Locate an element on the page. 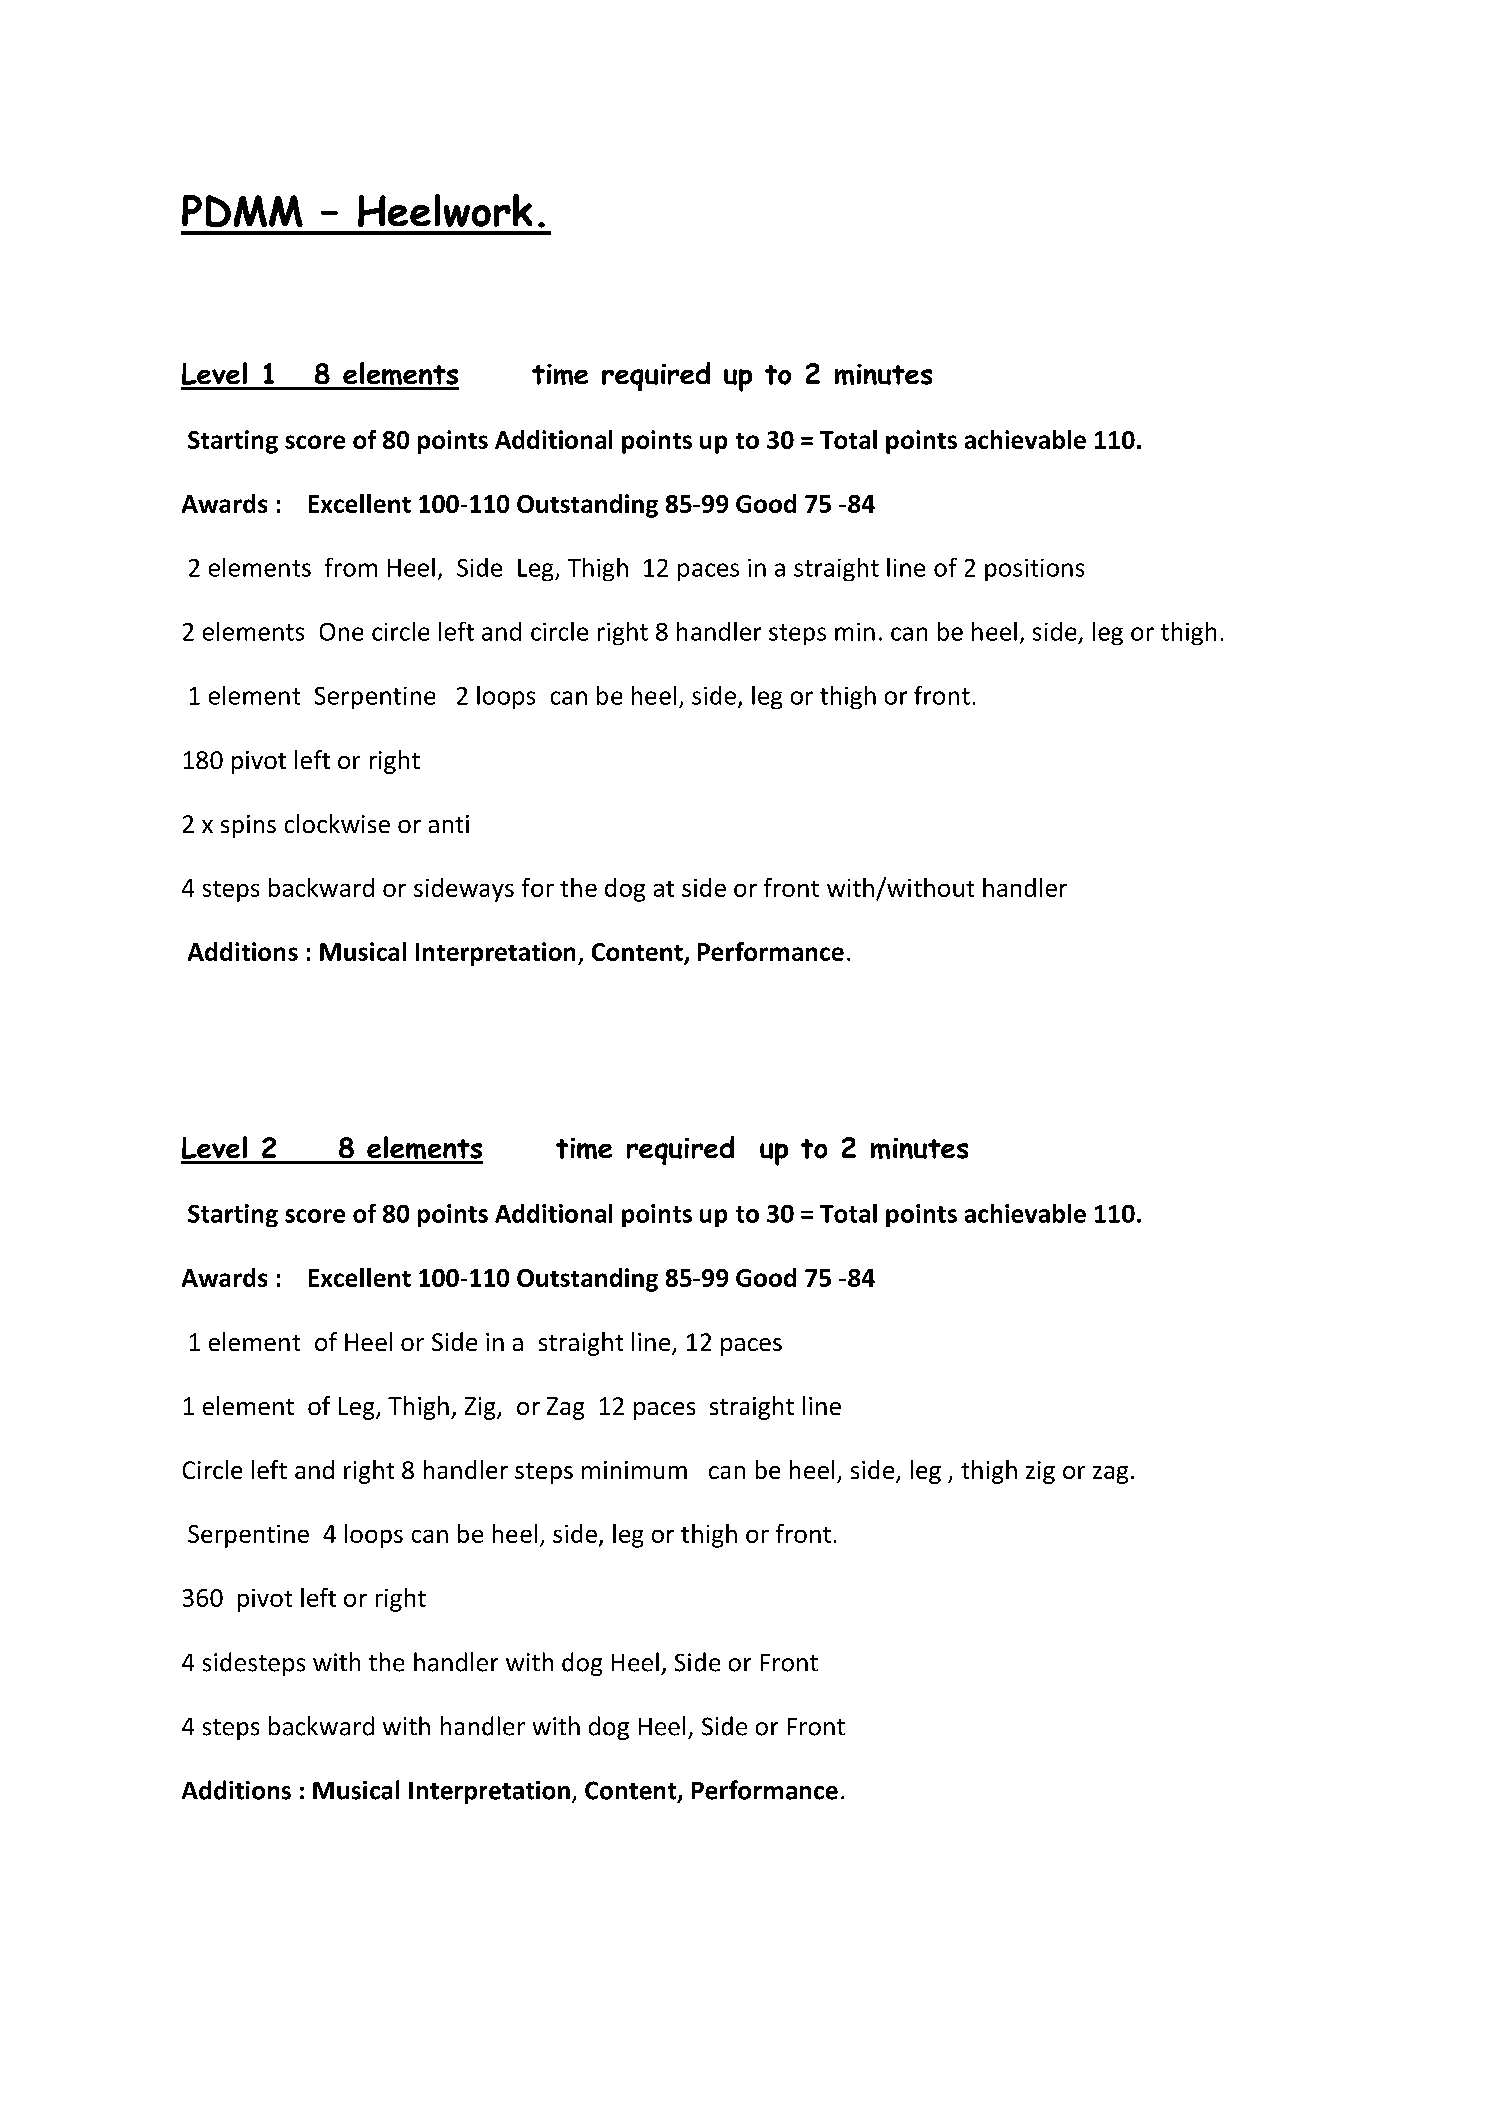 The image size is (1499, 2119). positions is located at coordinates (1034, 570).
